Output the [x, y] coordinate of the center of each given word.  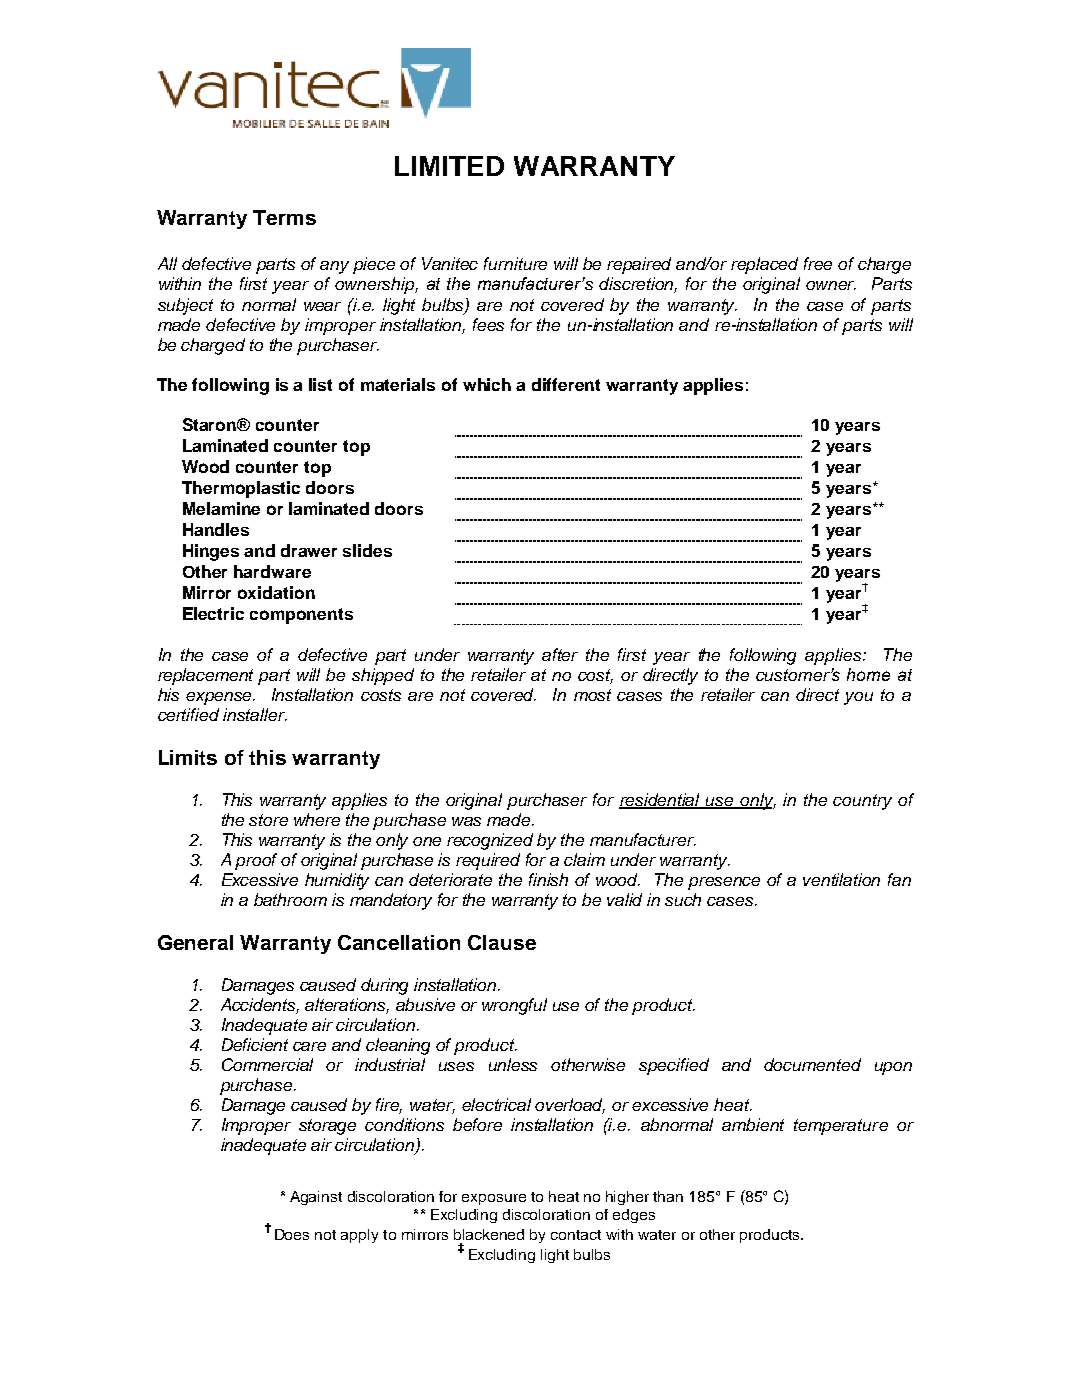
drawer [309, 550]
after [560, 654]
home [868, 674]
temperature [841, 1127]
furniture [515, 263]
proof [256, 861]
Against [316, 1198]
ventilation [841, 879]
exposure [494, 1199]
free [818, 263]
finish [548, 879]
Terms [284, 217]
